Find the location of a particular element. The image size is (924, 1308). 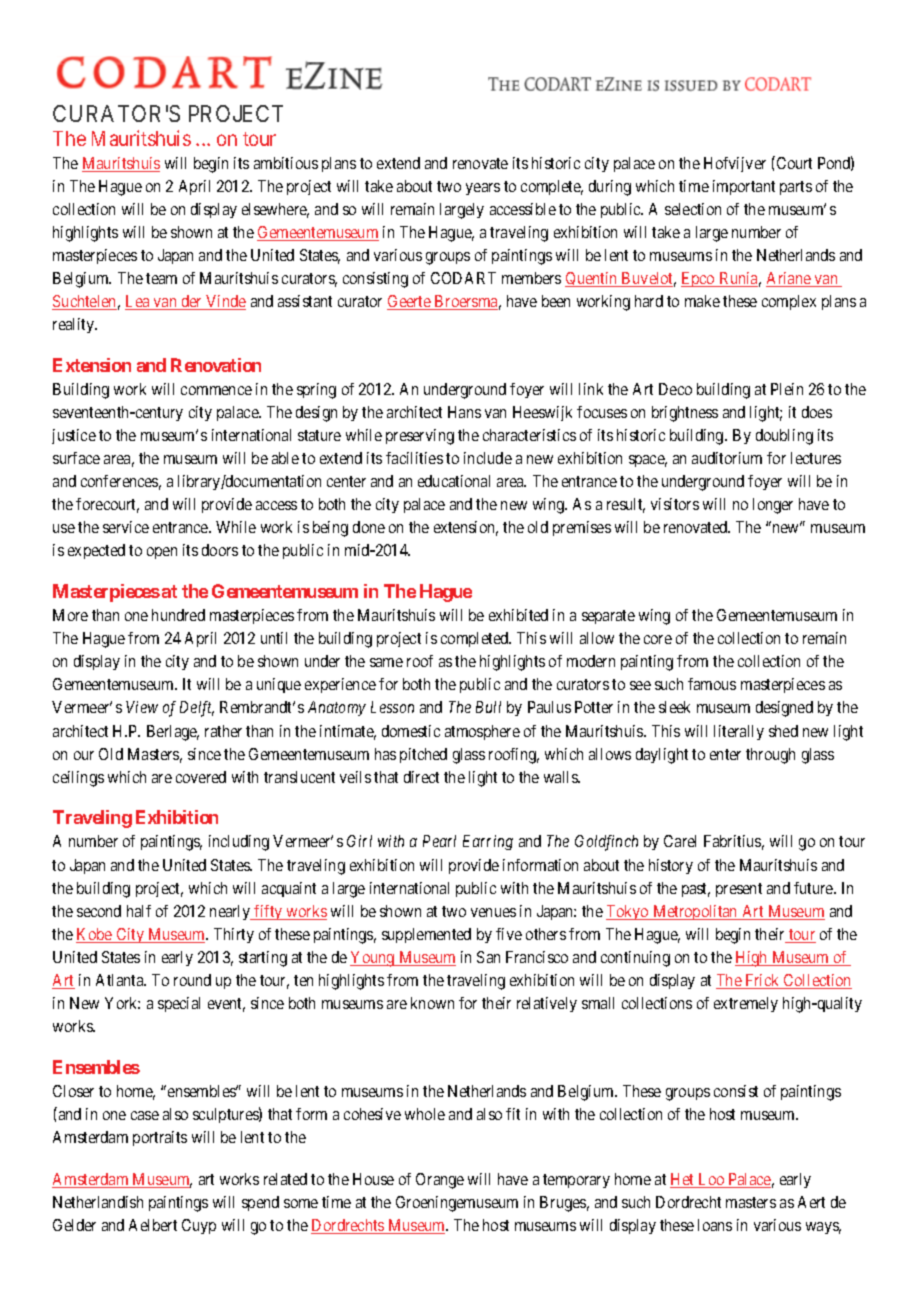

House is located at coordinates (373, 1179).
